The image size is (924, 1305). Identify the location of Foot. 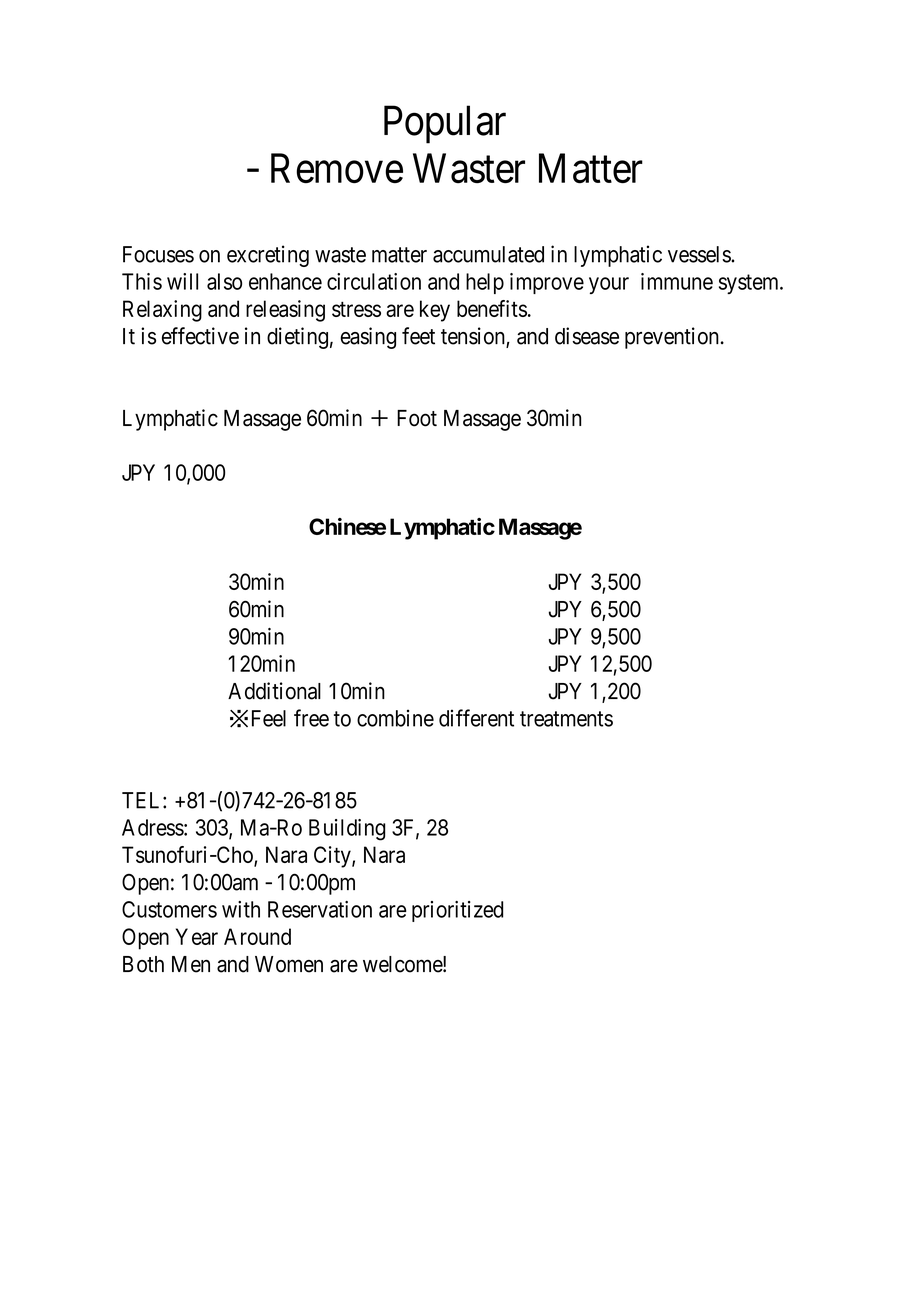
(417, 418).
